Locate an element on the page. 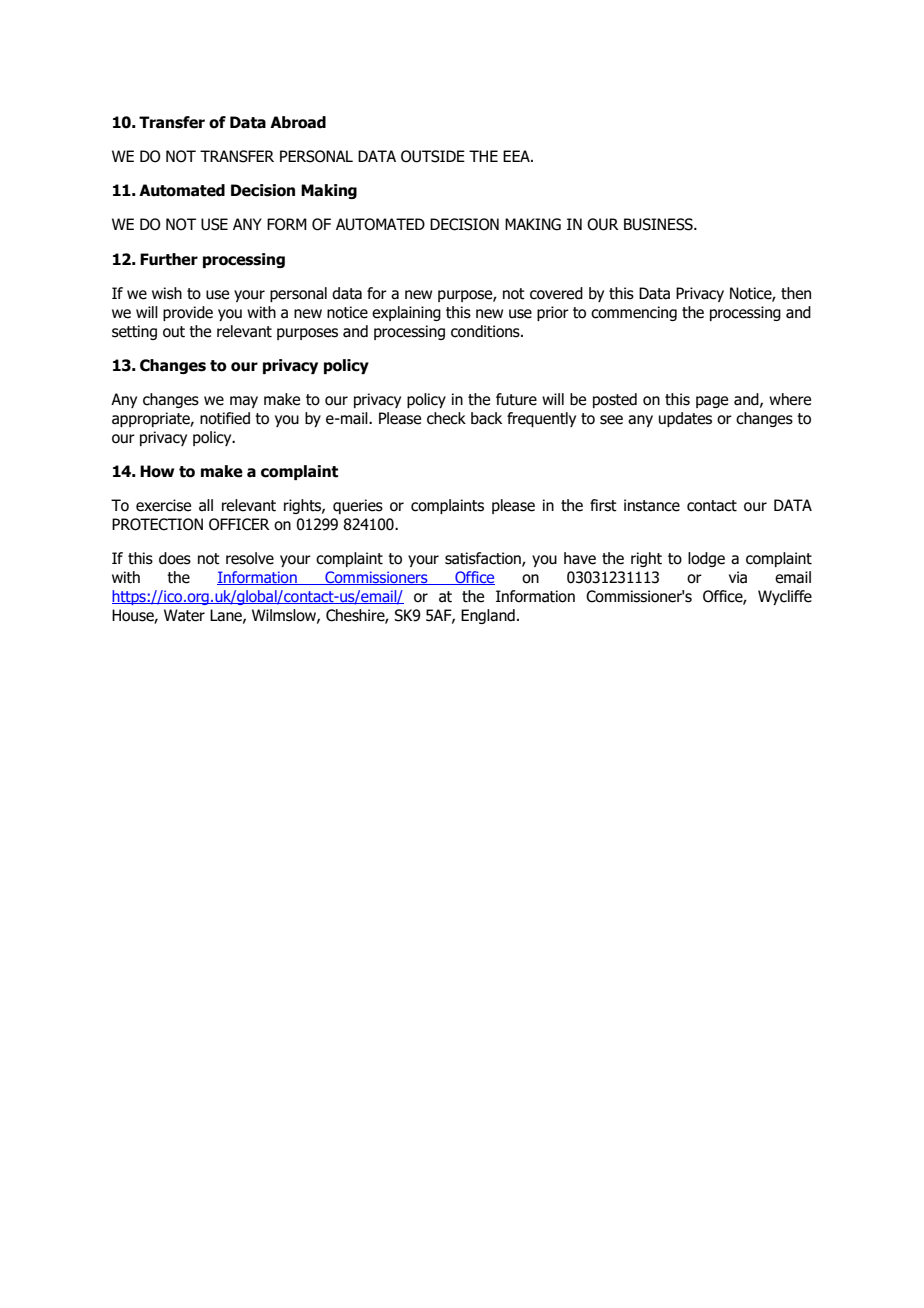 This image has width=924, height=1308. England is located at coordinates (488, 616).
